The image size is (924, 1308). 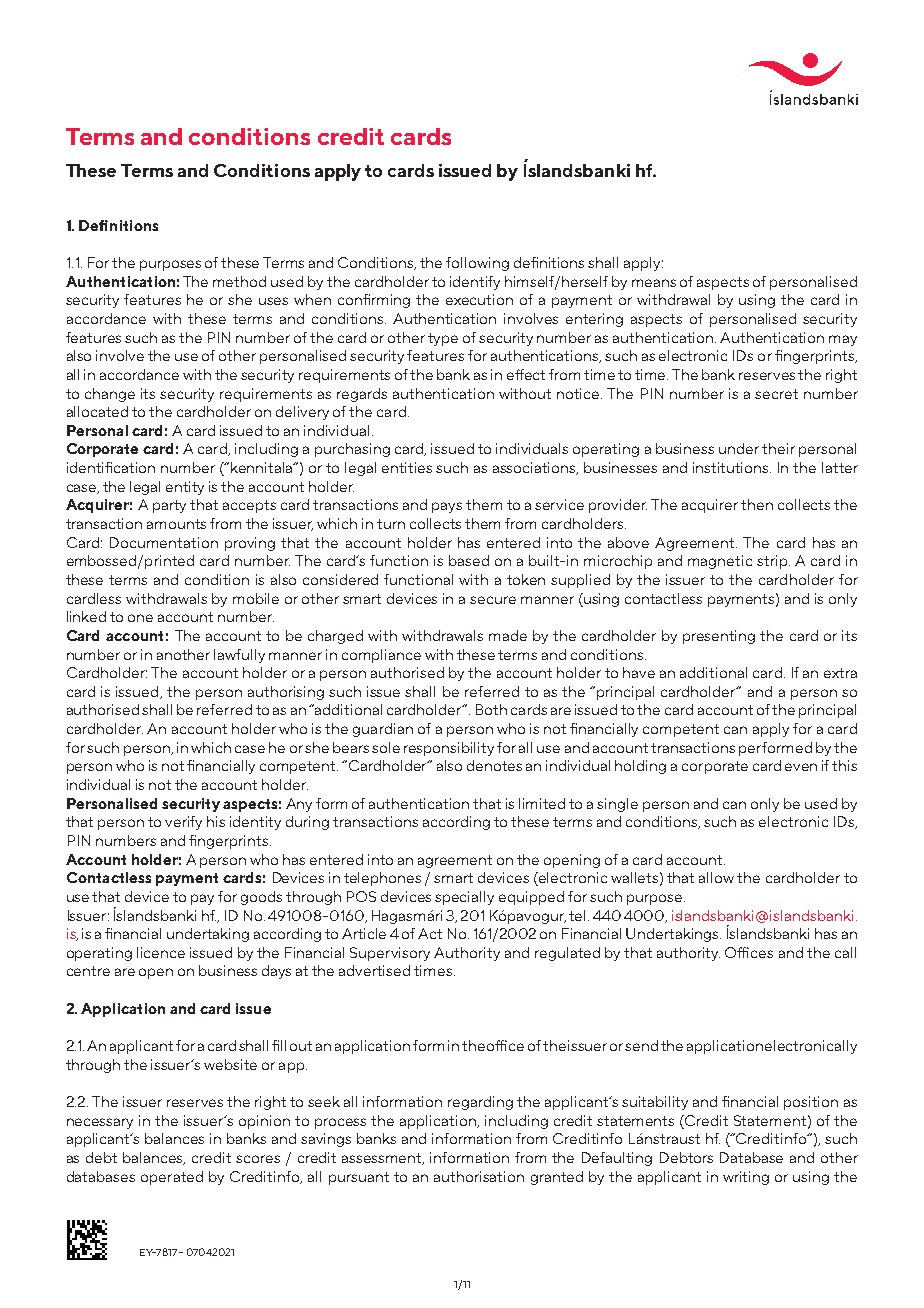 What do you see at coordinates (475, 283) in the page?
I see `identify` at bounding box center [475, 283].
